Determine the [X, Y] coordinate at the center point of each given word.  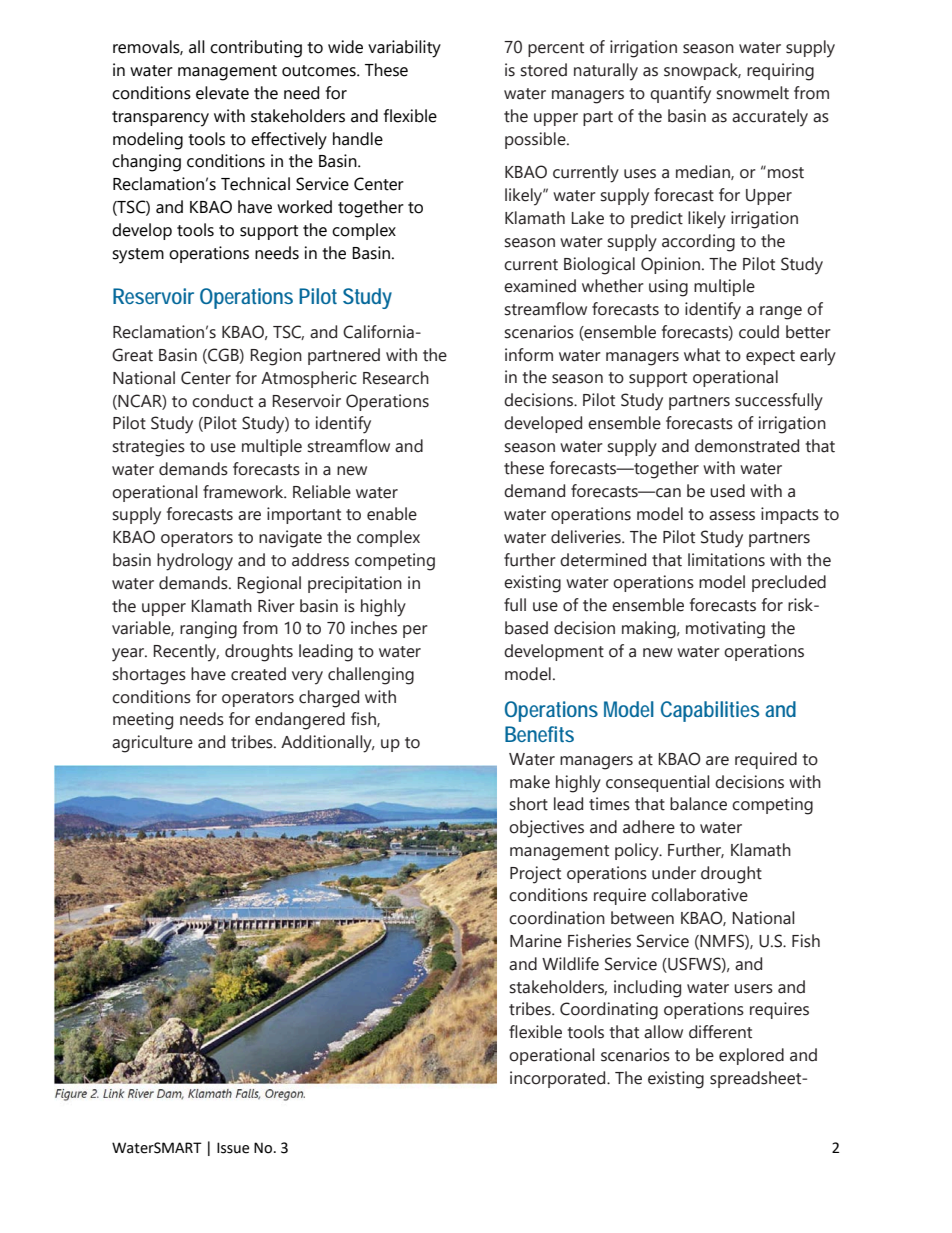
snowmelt [753, 93]
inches [374, 628]
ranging [208, 630]
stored [544, 70]
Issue [233, 1148]
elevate [222, 93]
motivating [725, 630]
